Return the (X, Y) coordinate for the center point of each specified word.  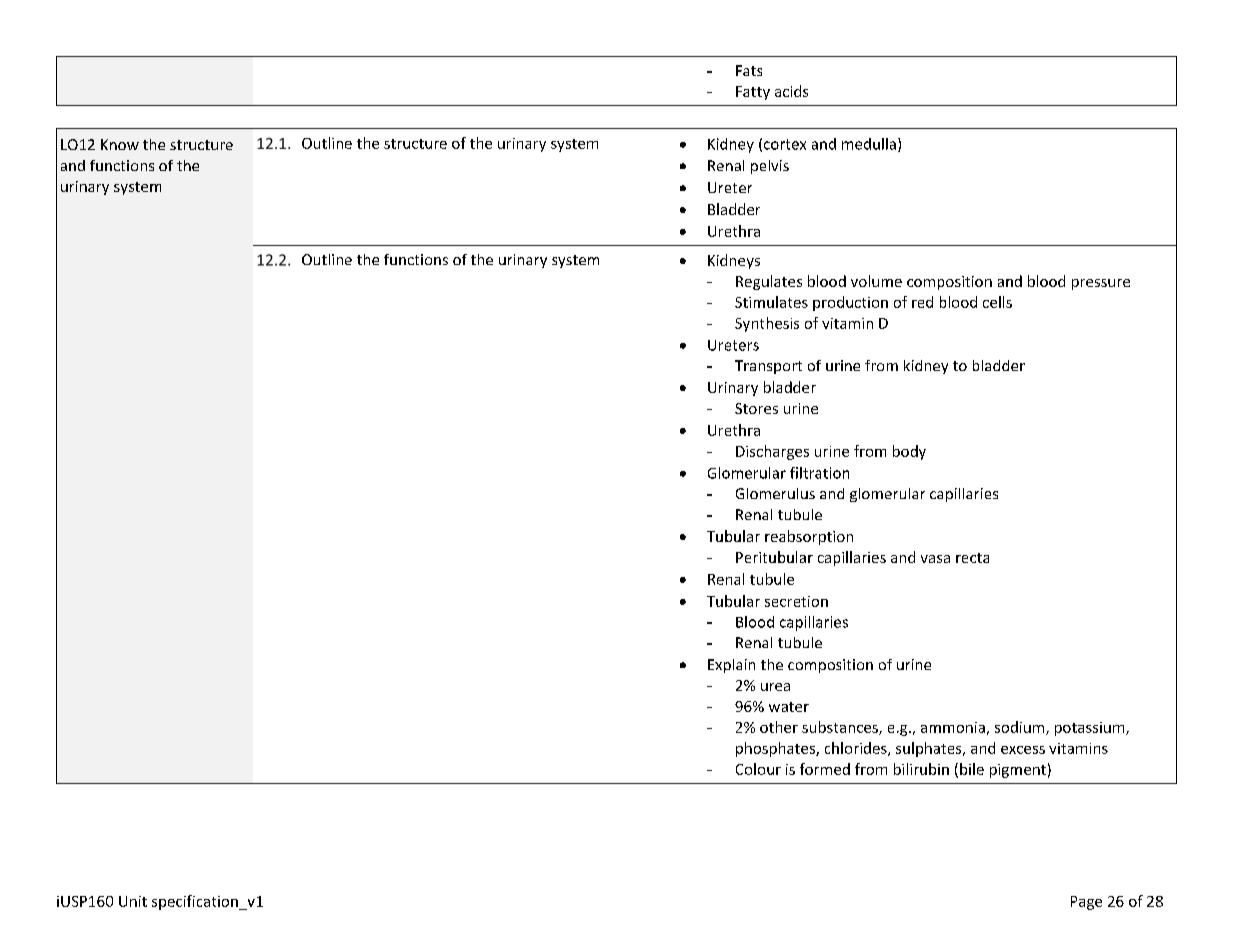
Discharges (772, 452)
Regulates (769, 282)
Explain (731, 666)
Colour (758, 769)
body (909, 452)
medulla (869, 144)
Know (120, 144)
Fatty (753, 93)
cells (997, 302)
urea (775, 687)
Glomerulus (775, 493)
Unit (133, 901)
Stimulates (771, 302)
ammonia (953, 727)
